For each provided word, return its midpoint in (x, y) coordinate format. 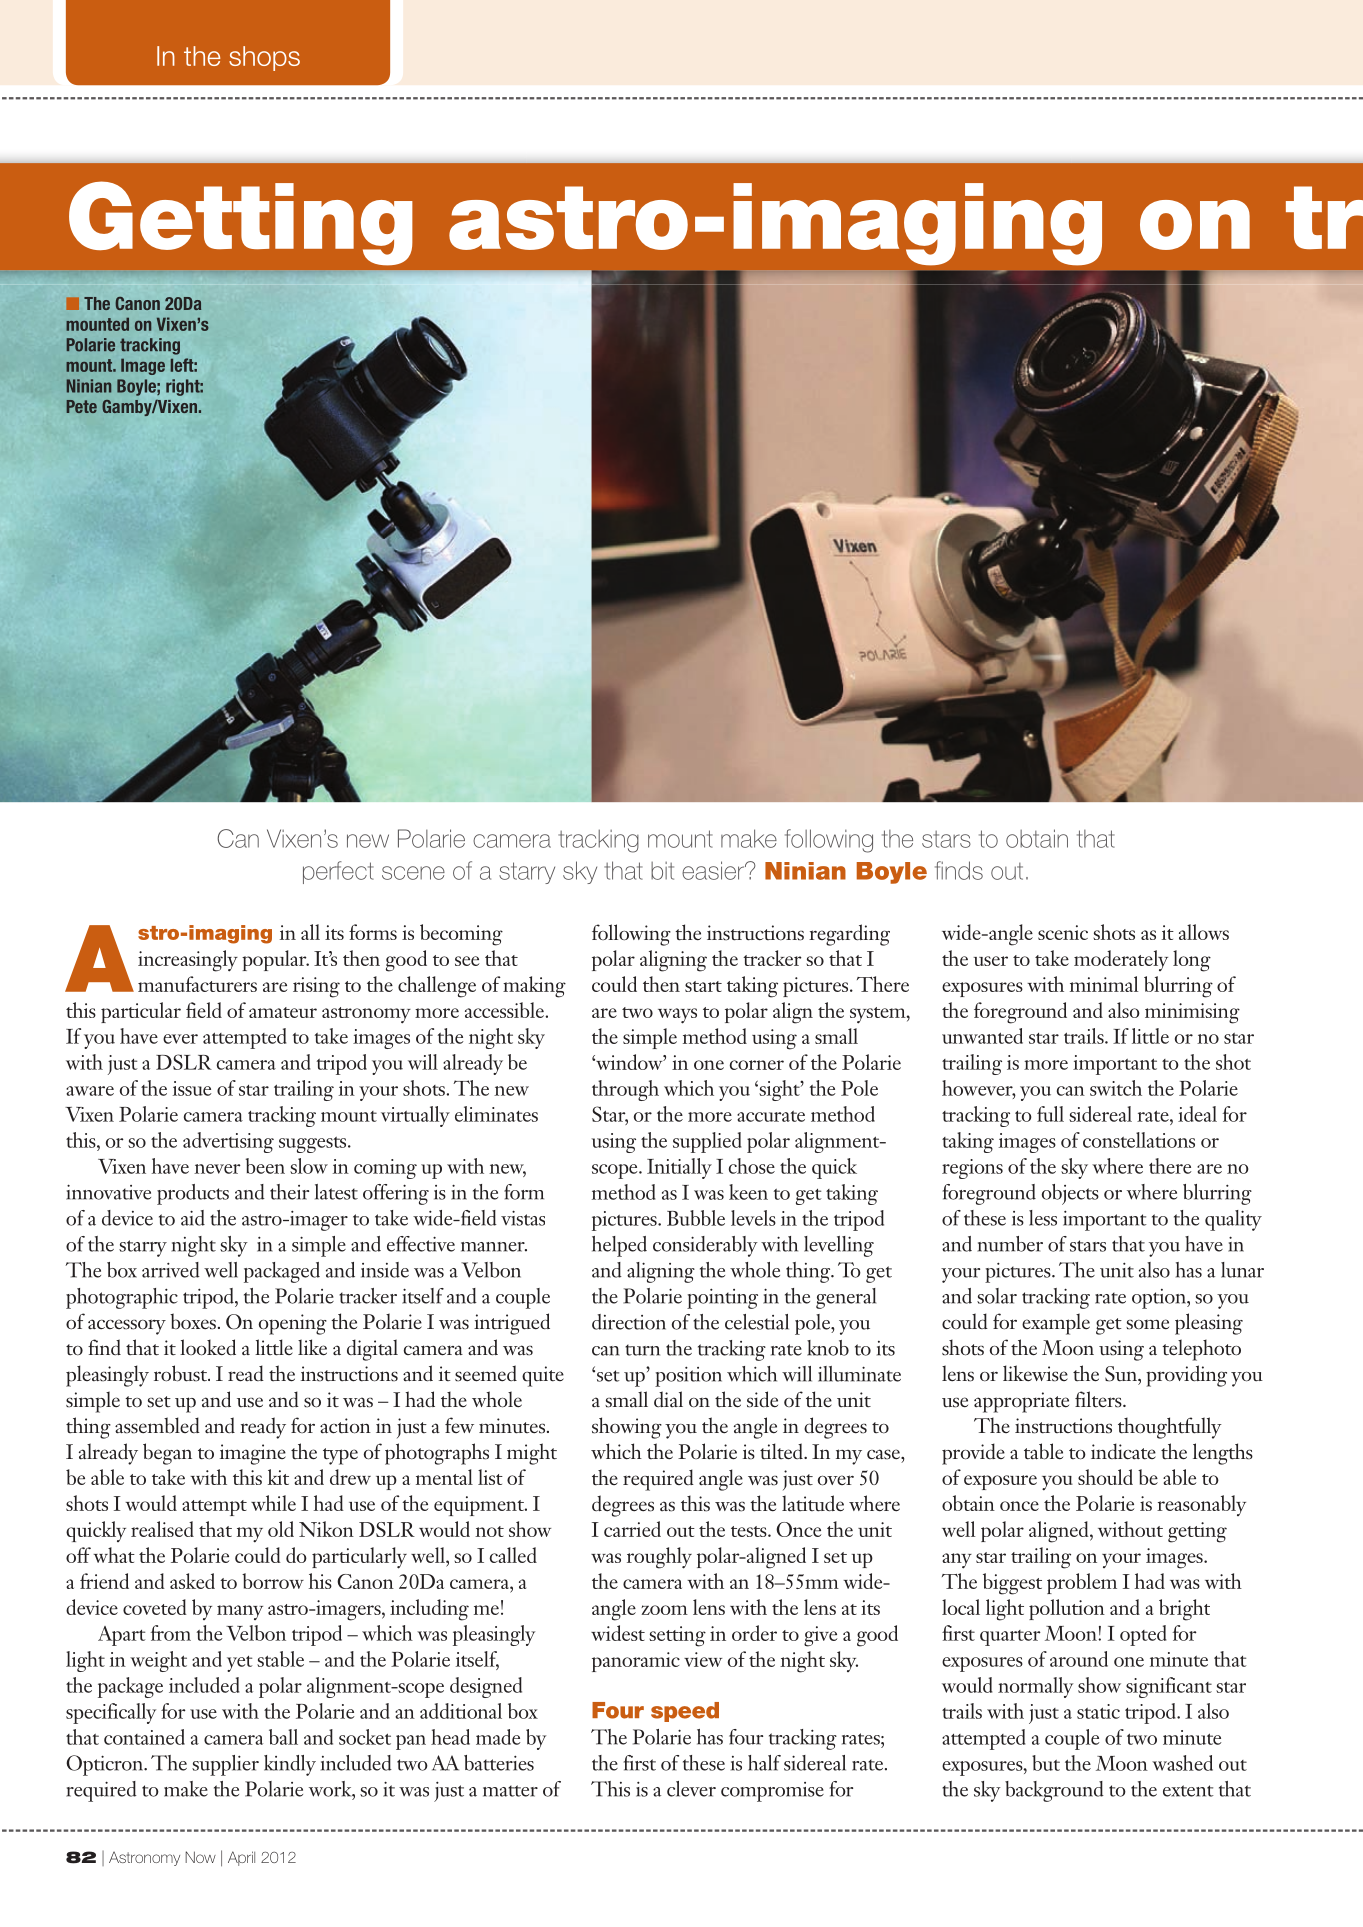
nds (964, 870)
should (1105, 1477)
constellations (1139, 1140)
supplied (707, 1142)
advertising (228, 1142)
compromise (772, 1792)
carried (632, 1529)
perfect (338, 872)
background (1054, 1791)
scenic (1063, 932)
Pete (82, 406)
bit (662, 871)
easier (714, 870)
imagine (253, 1454)
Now (200, 1857)
